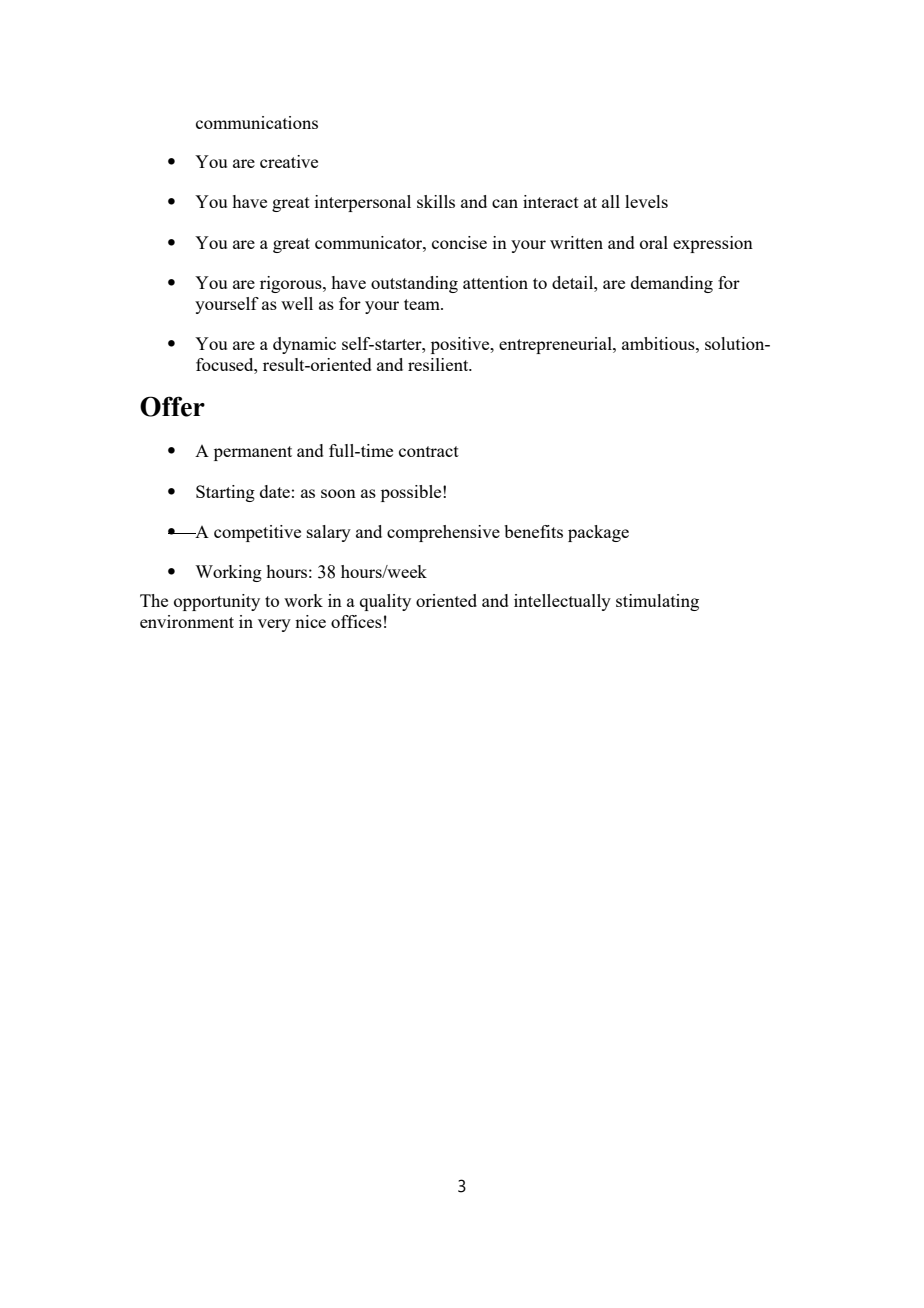  Describe the element at coordinates (459, 242) in the document. I see `concise` at that location.
